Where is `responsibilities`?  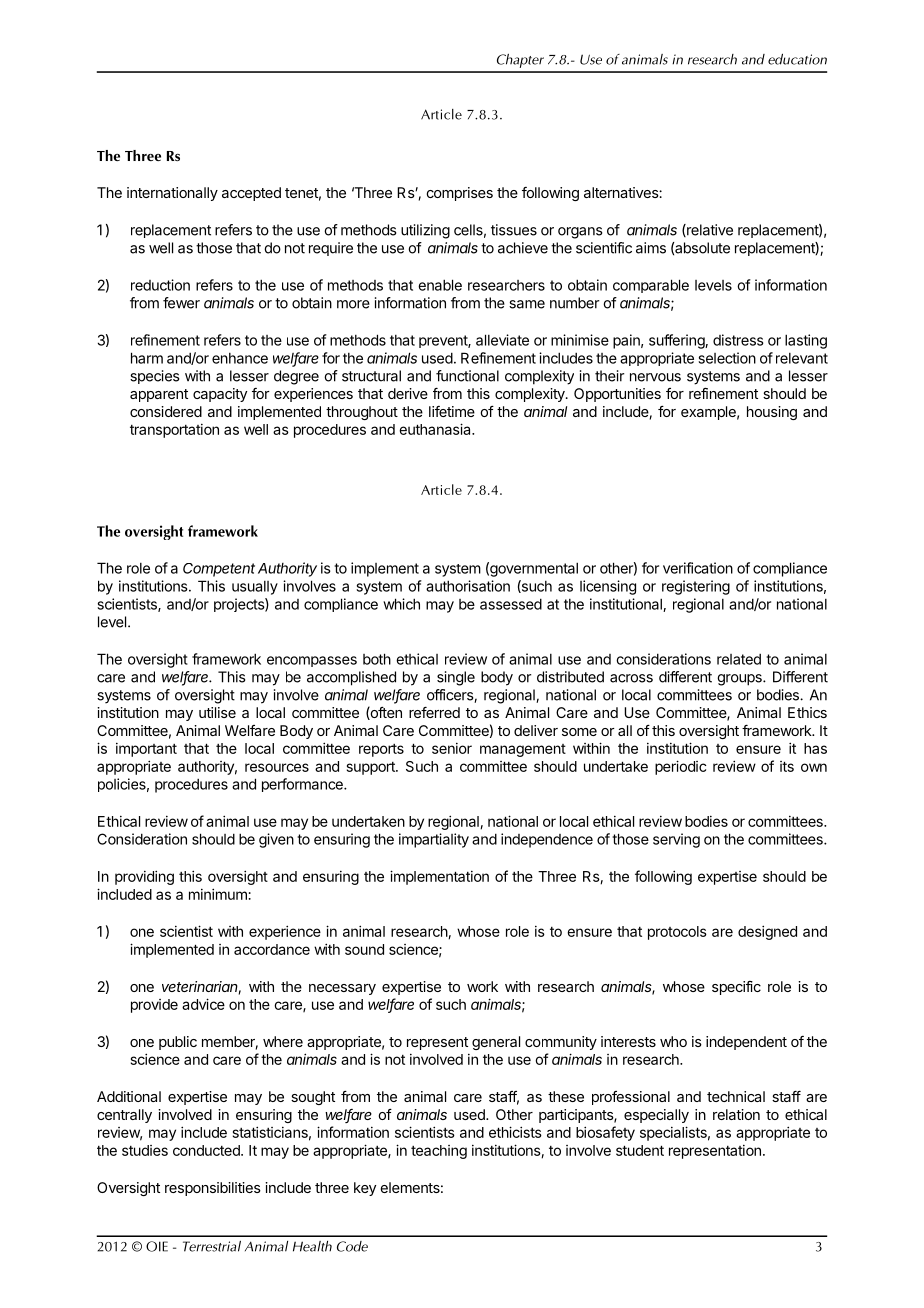 responsibilities is located at coordinates (213, 1189).
